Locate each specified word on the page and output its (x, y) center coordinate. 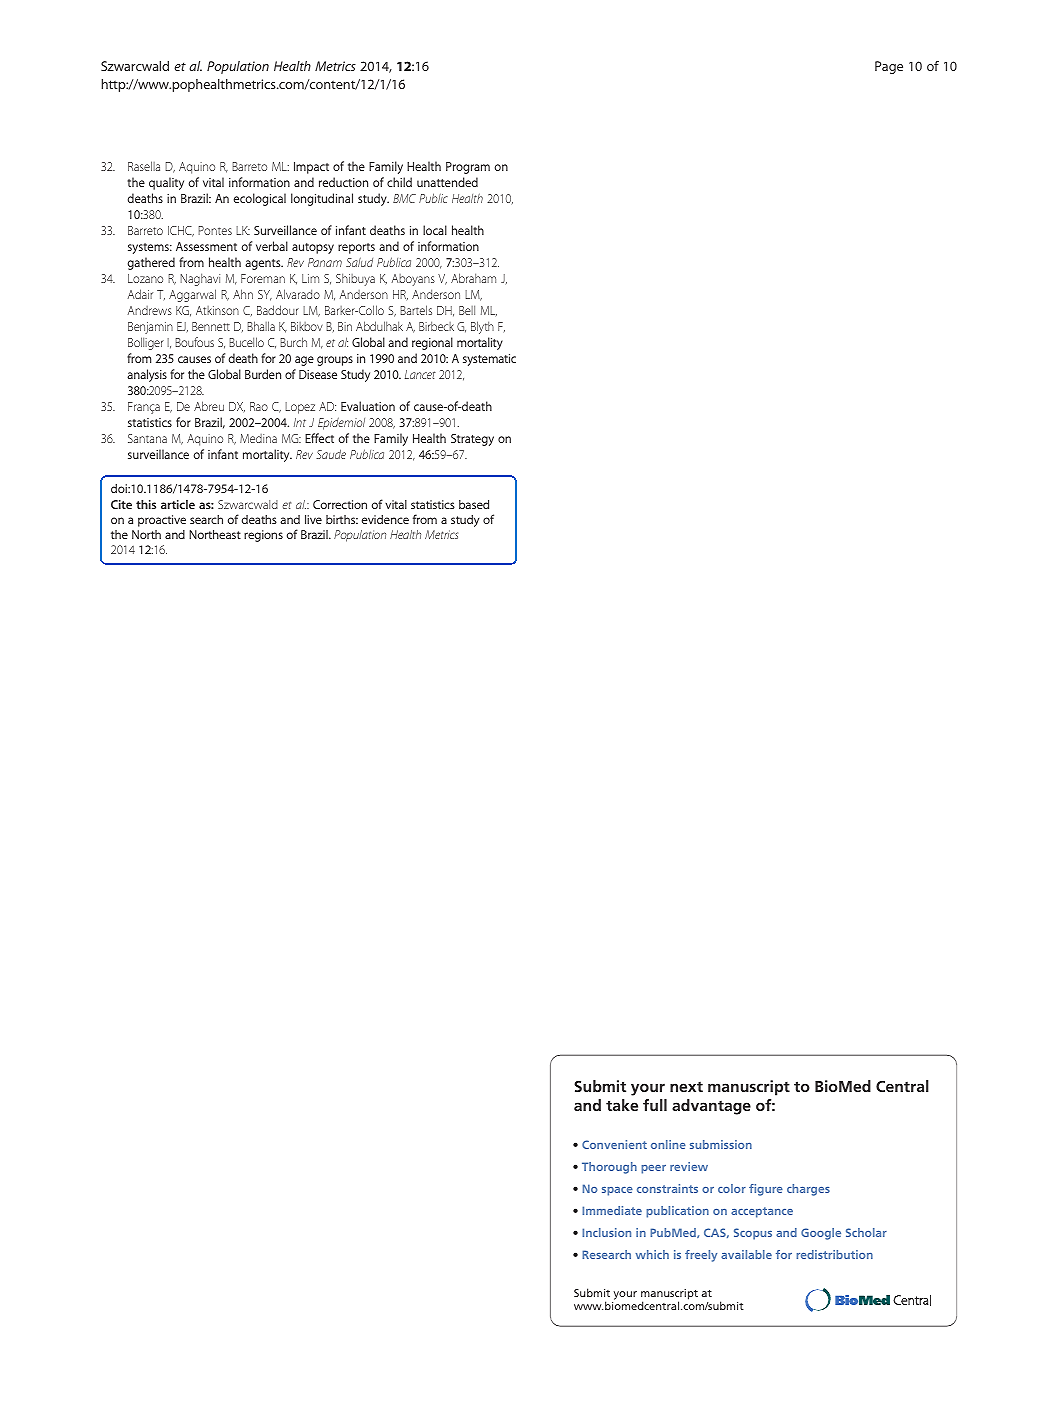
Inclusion (606, 1232)
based (474, 504)
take (622, 1105)
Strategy (472, 440)
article (178, 504)
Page (889, 67)
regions (263, 536)
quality (166, 183)
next (686, 1087)
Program (468, 168)
